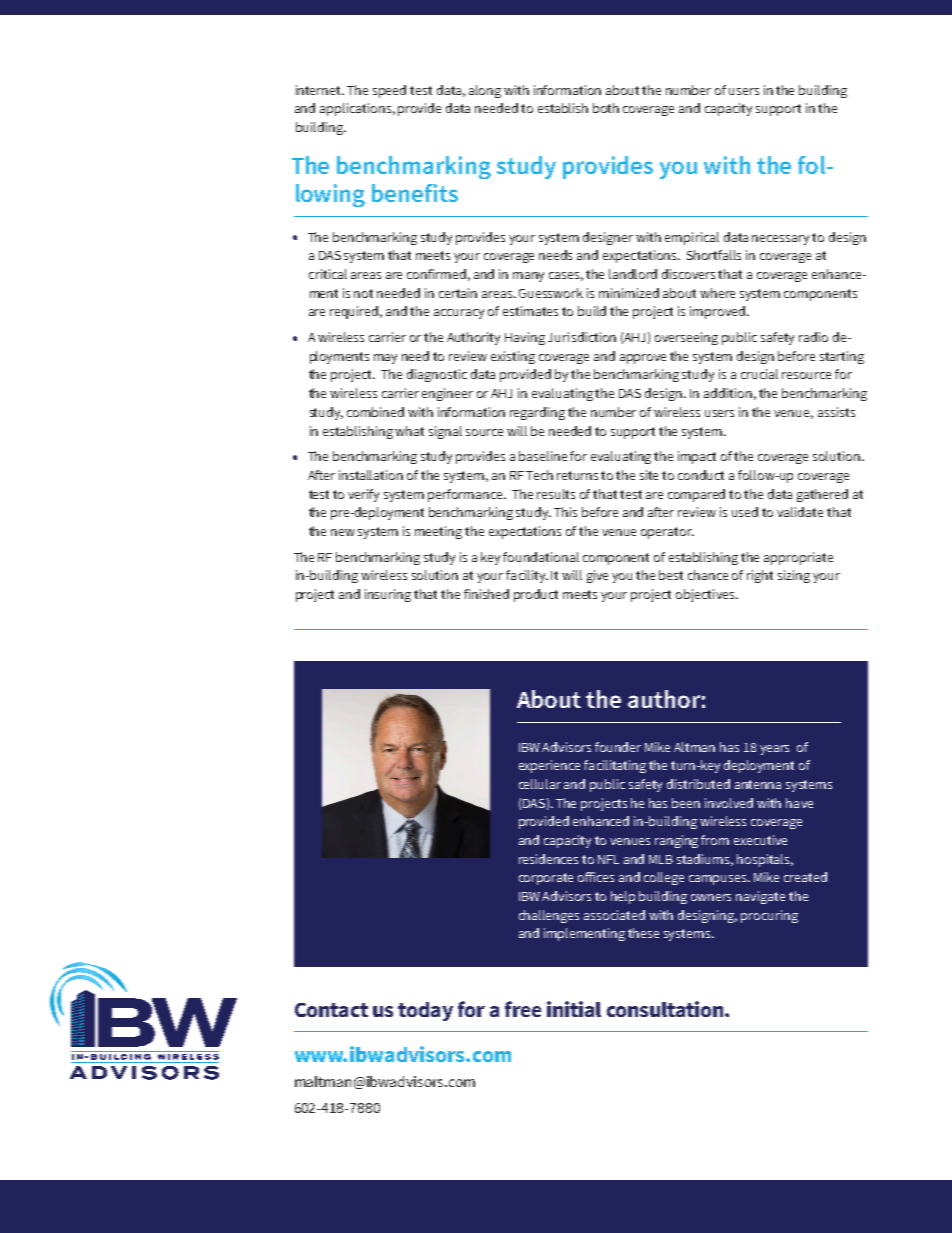  Describe the element at coordinates (606, 108) in the screenshot. I see `both` at that location.
